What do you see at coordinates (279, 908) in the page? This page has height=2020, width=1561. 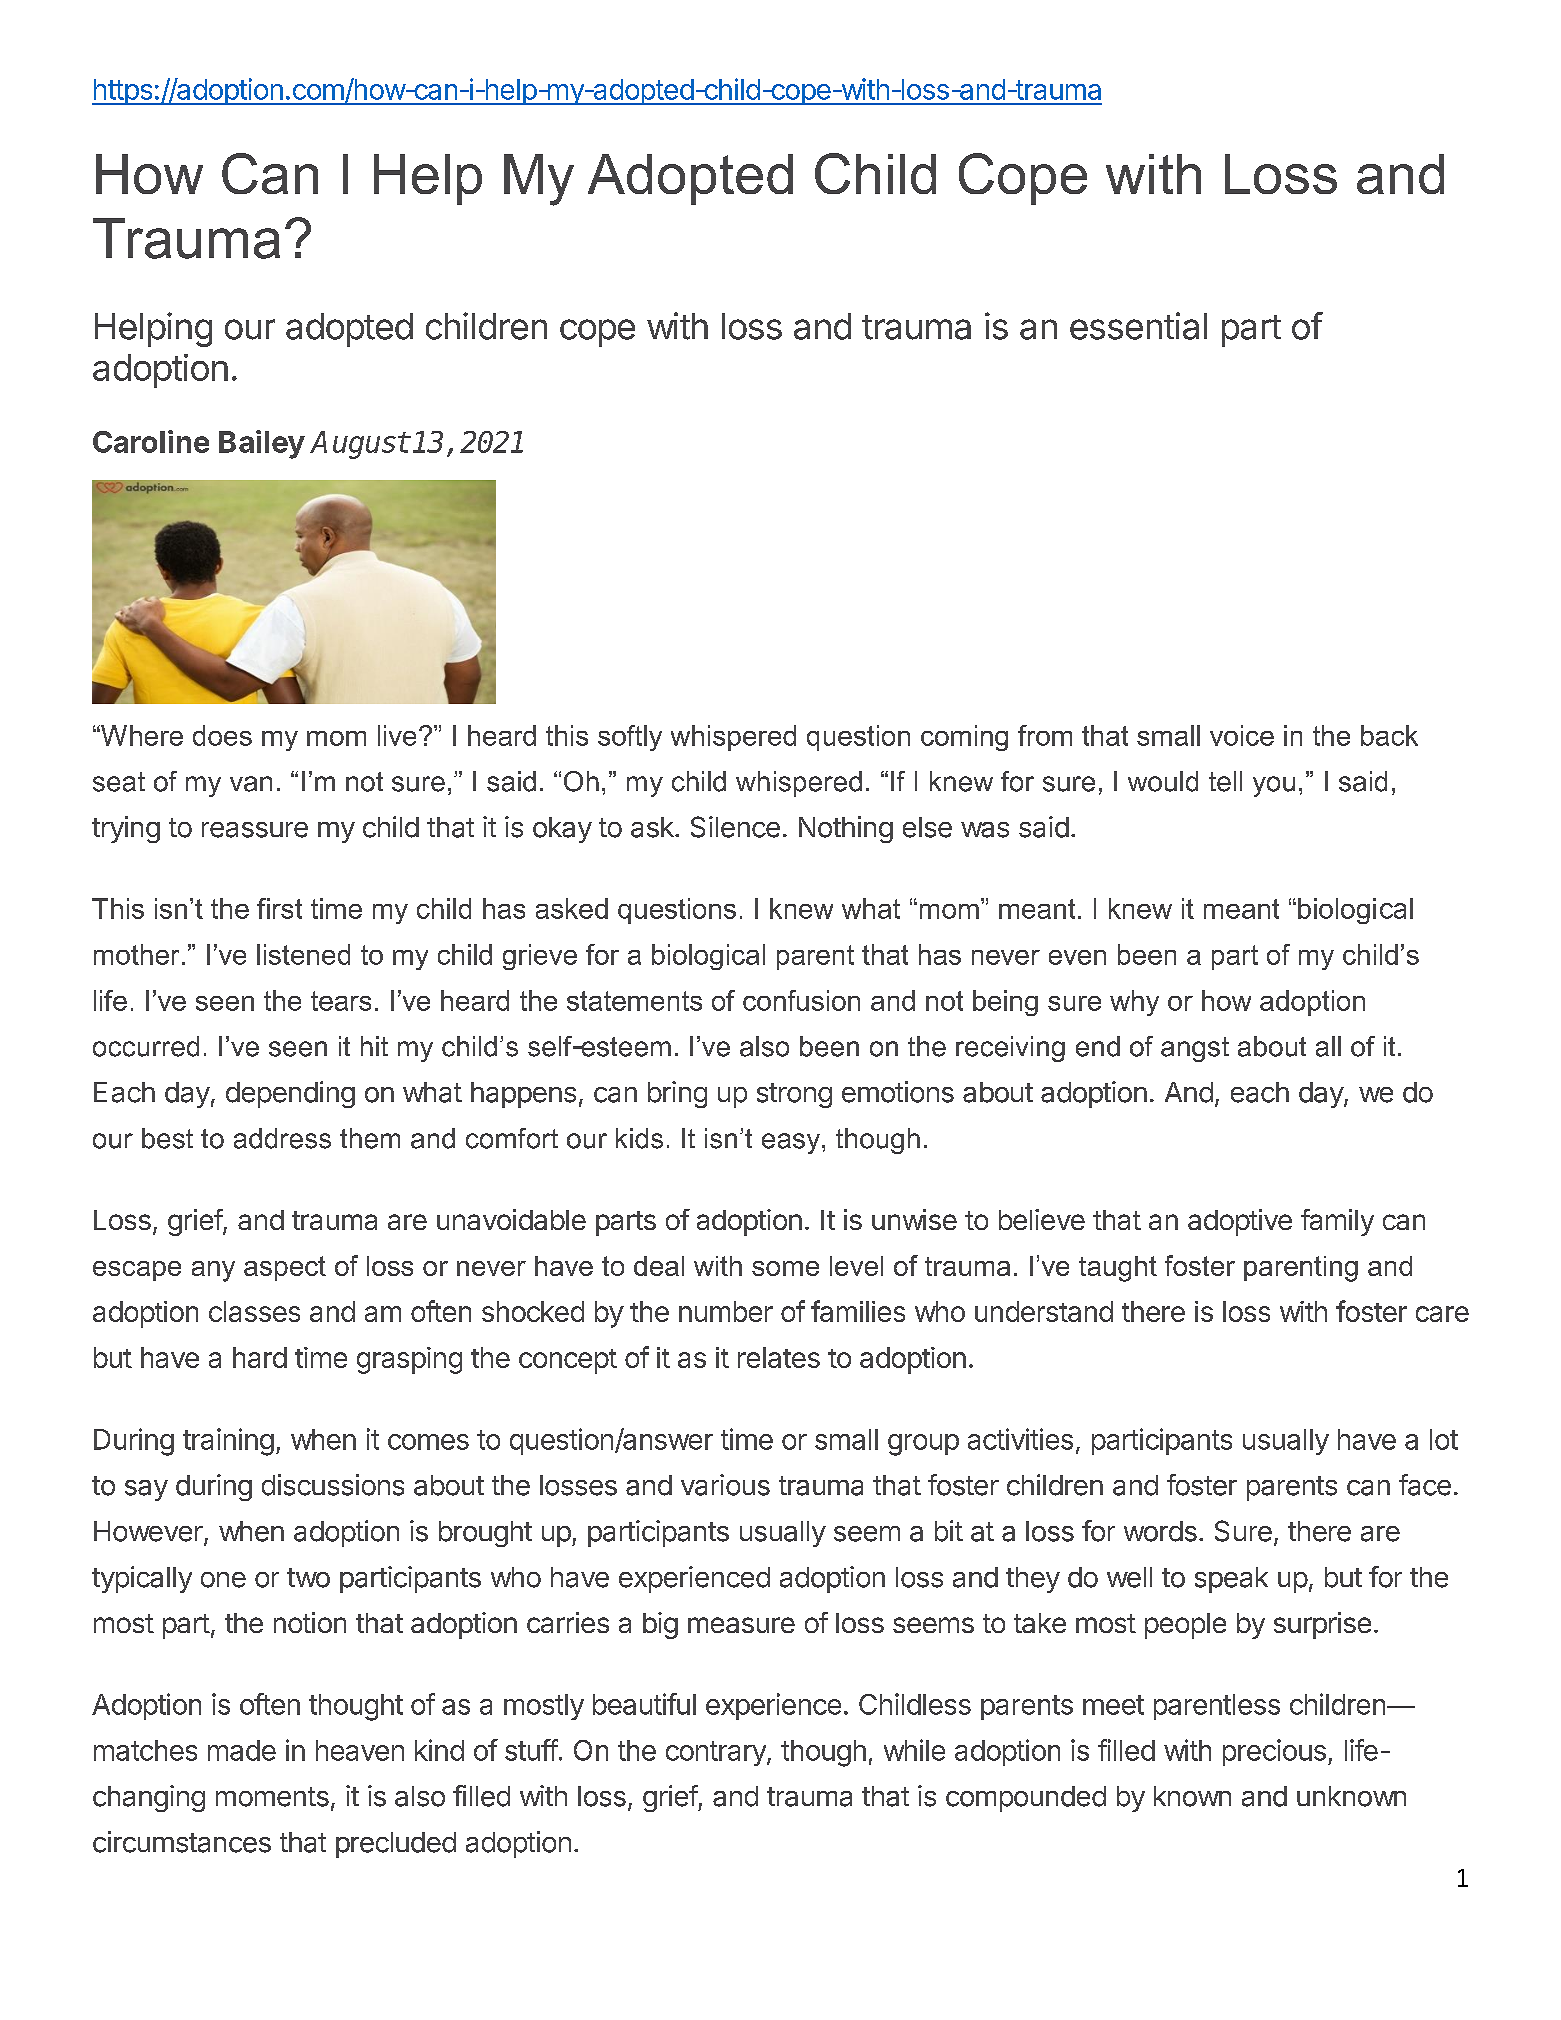 I see `first` at bounding box center [279, 908].
